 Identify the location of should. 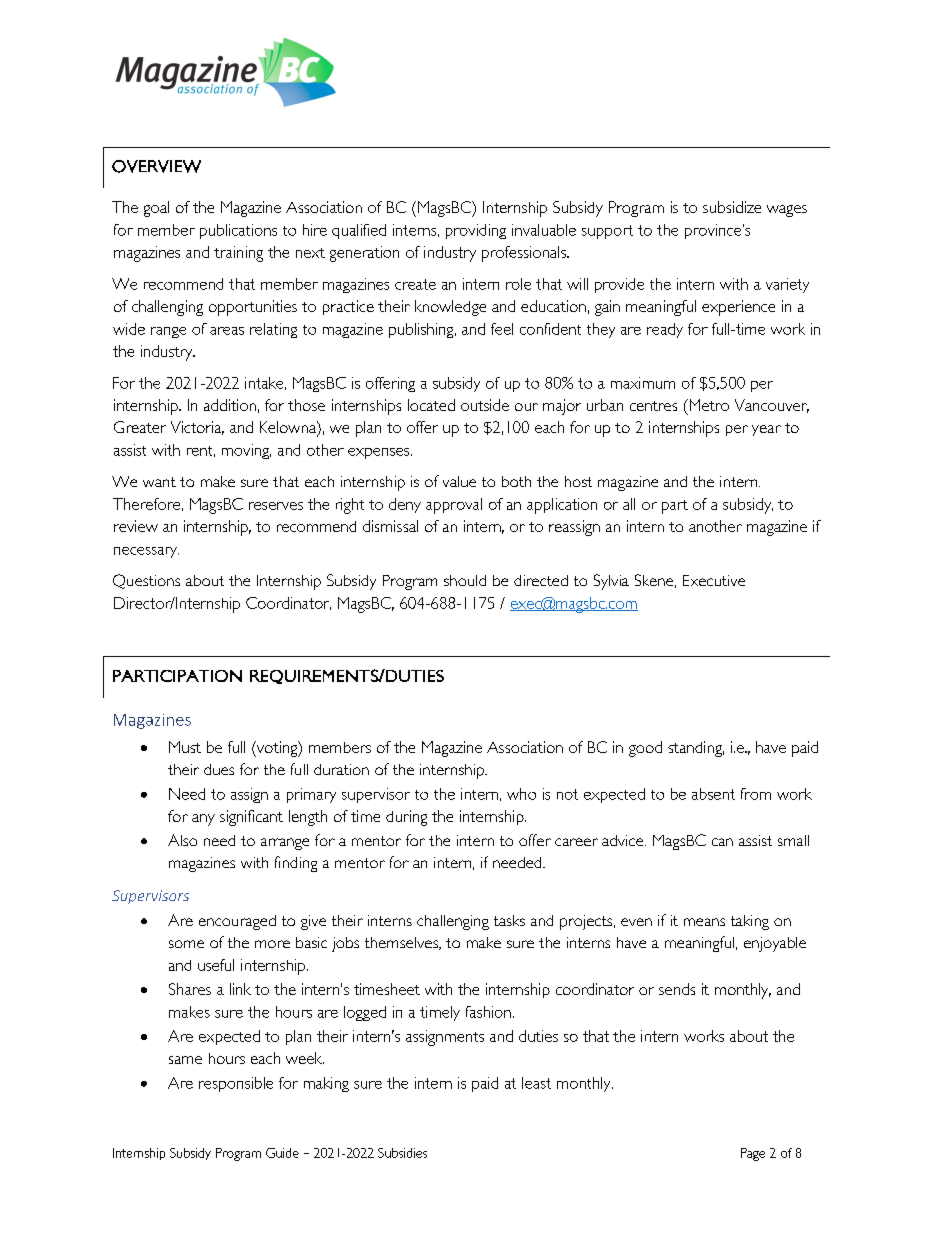
(465, 580).
